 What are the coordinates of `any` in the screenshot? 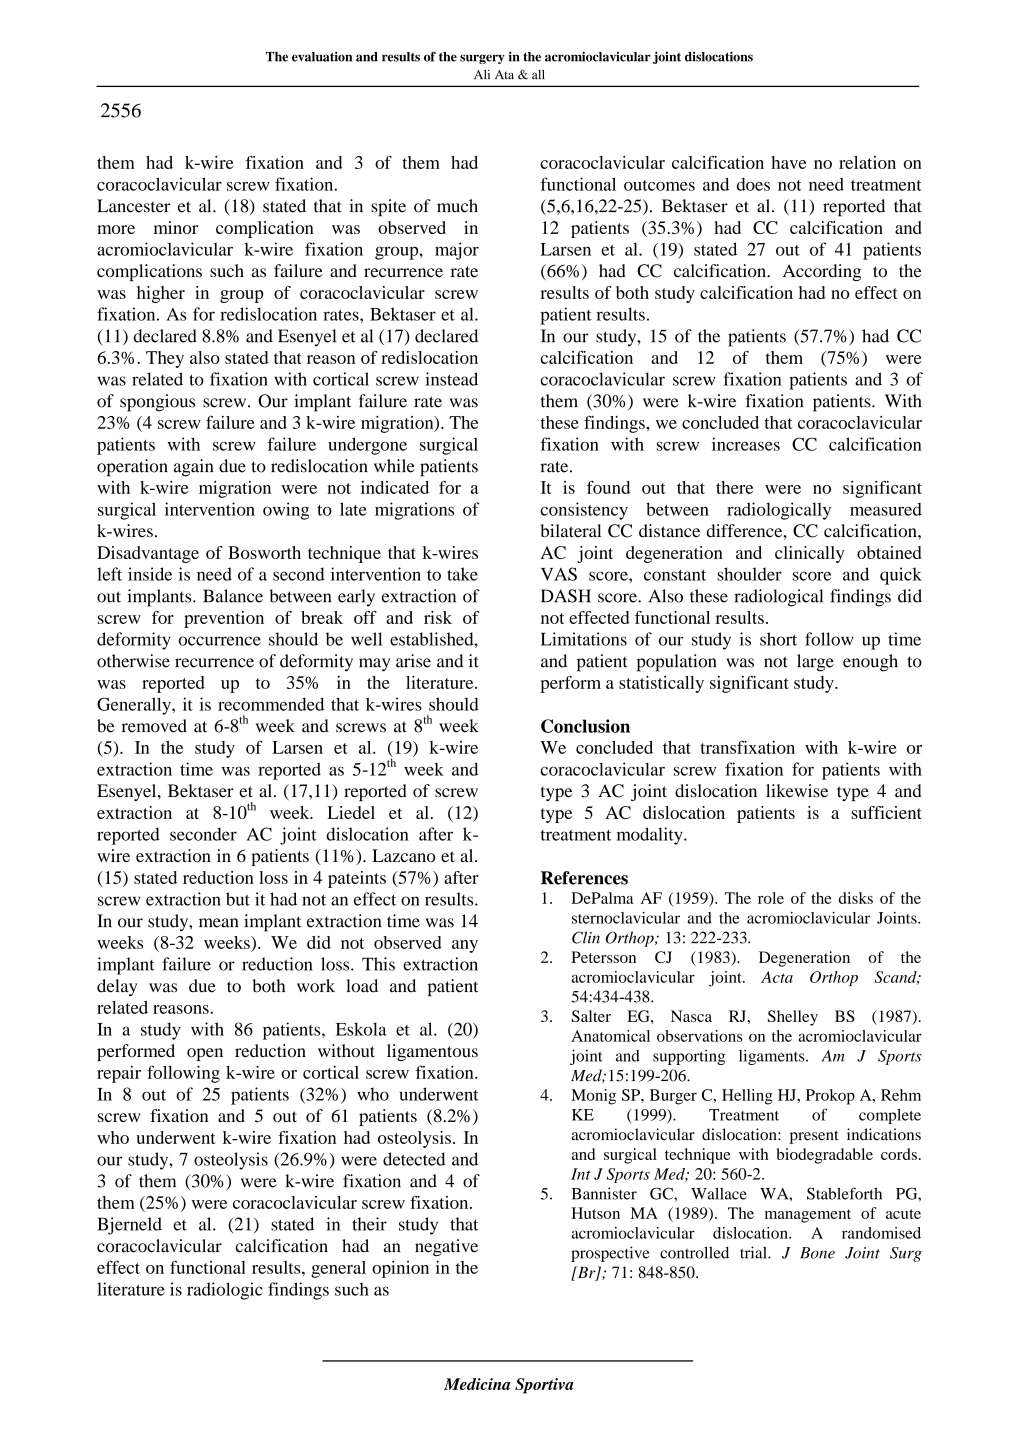 It's located at (465, 946).
